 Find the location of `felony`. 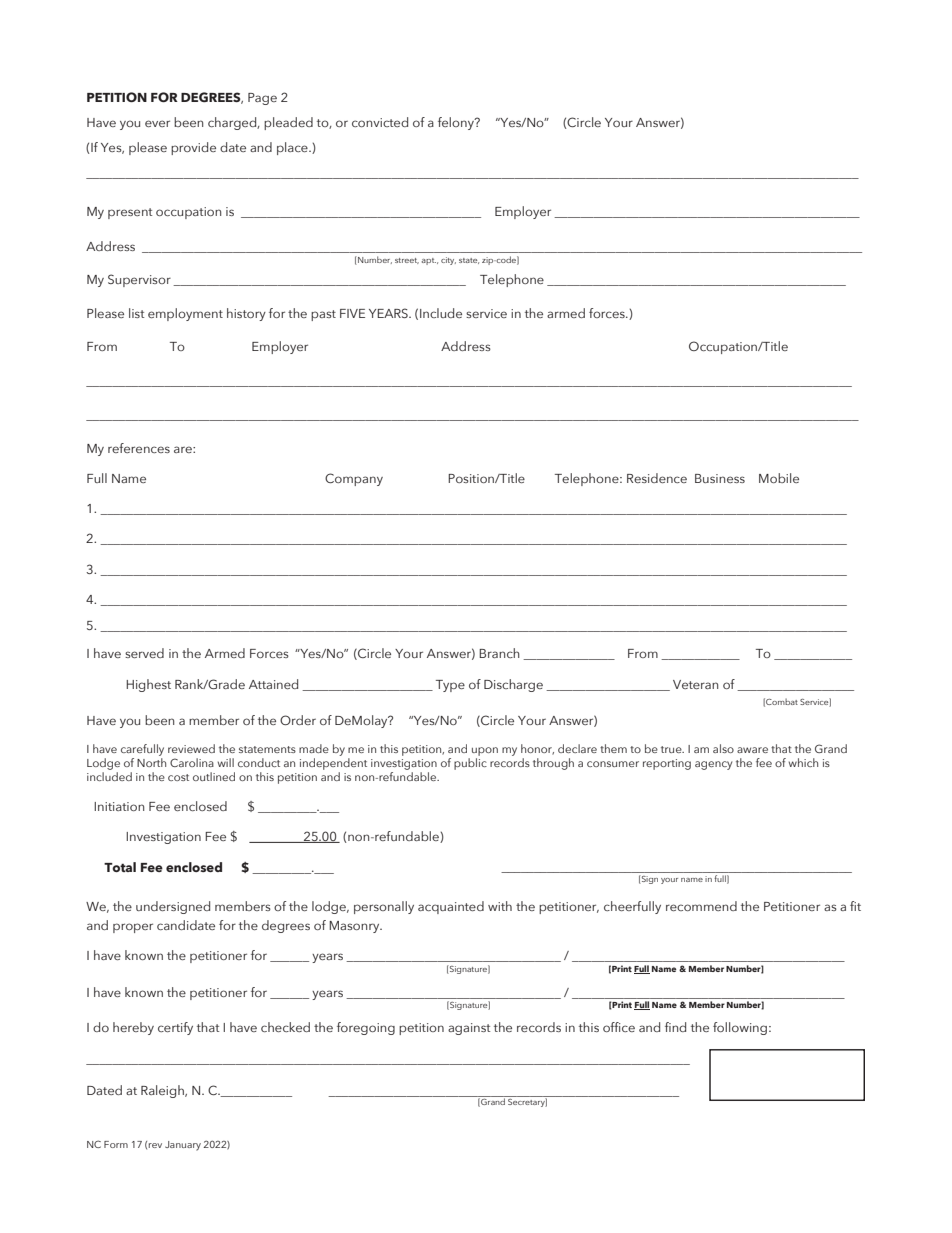

felony is located at coordinates (457, 123).
